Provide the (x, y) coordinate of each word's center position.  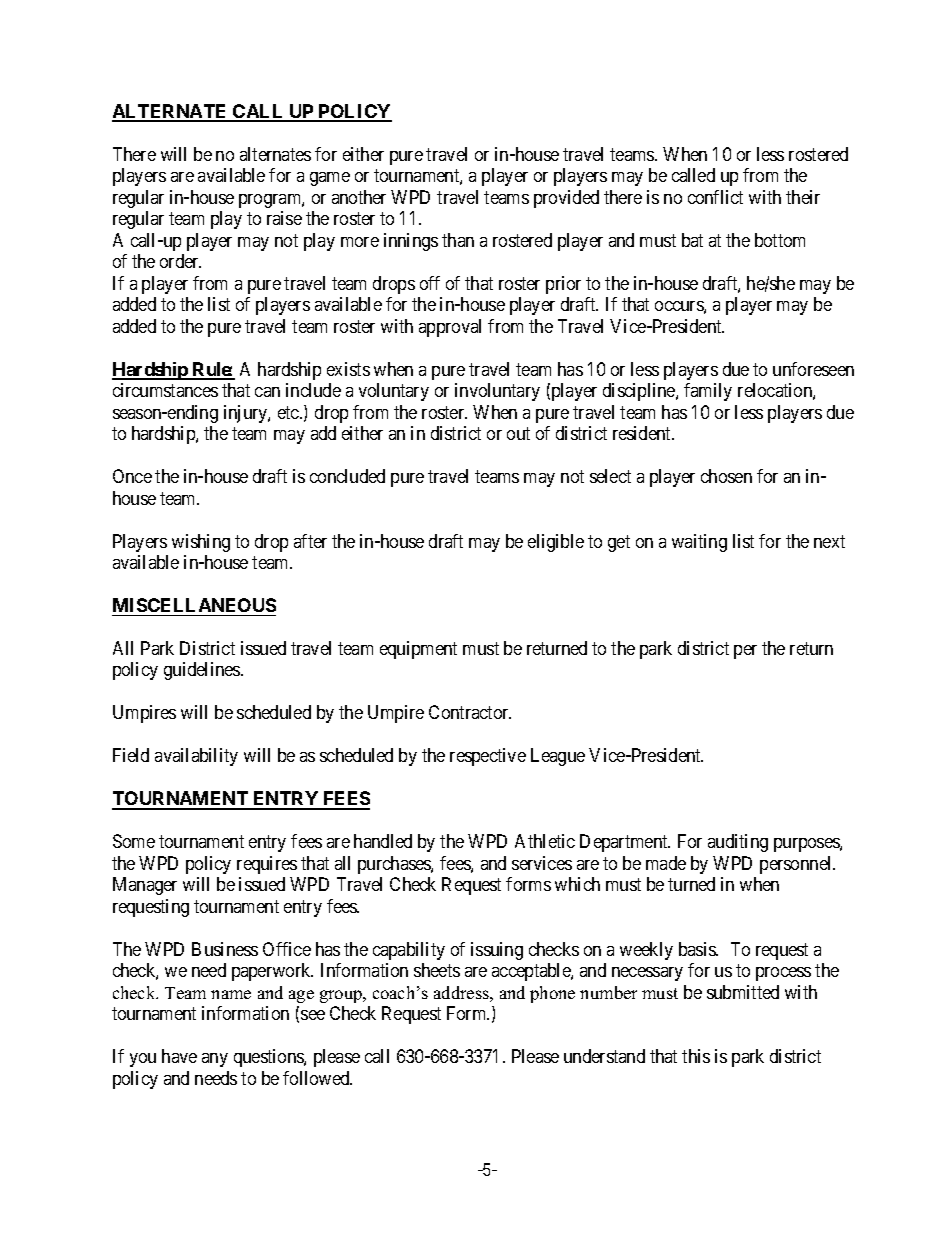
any (215, 1060)
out (518, 433)
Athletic (545, 841)
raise (284, 218)
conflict (715, 197)
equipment (418, 650)
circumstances (165, 390)
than (458, 240)
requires (267, 865)
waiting (699, 543)
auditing (738, 843)
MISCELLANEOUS (194, 605)
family (708, 392)
